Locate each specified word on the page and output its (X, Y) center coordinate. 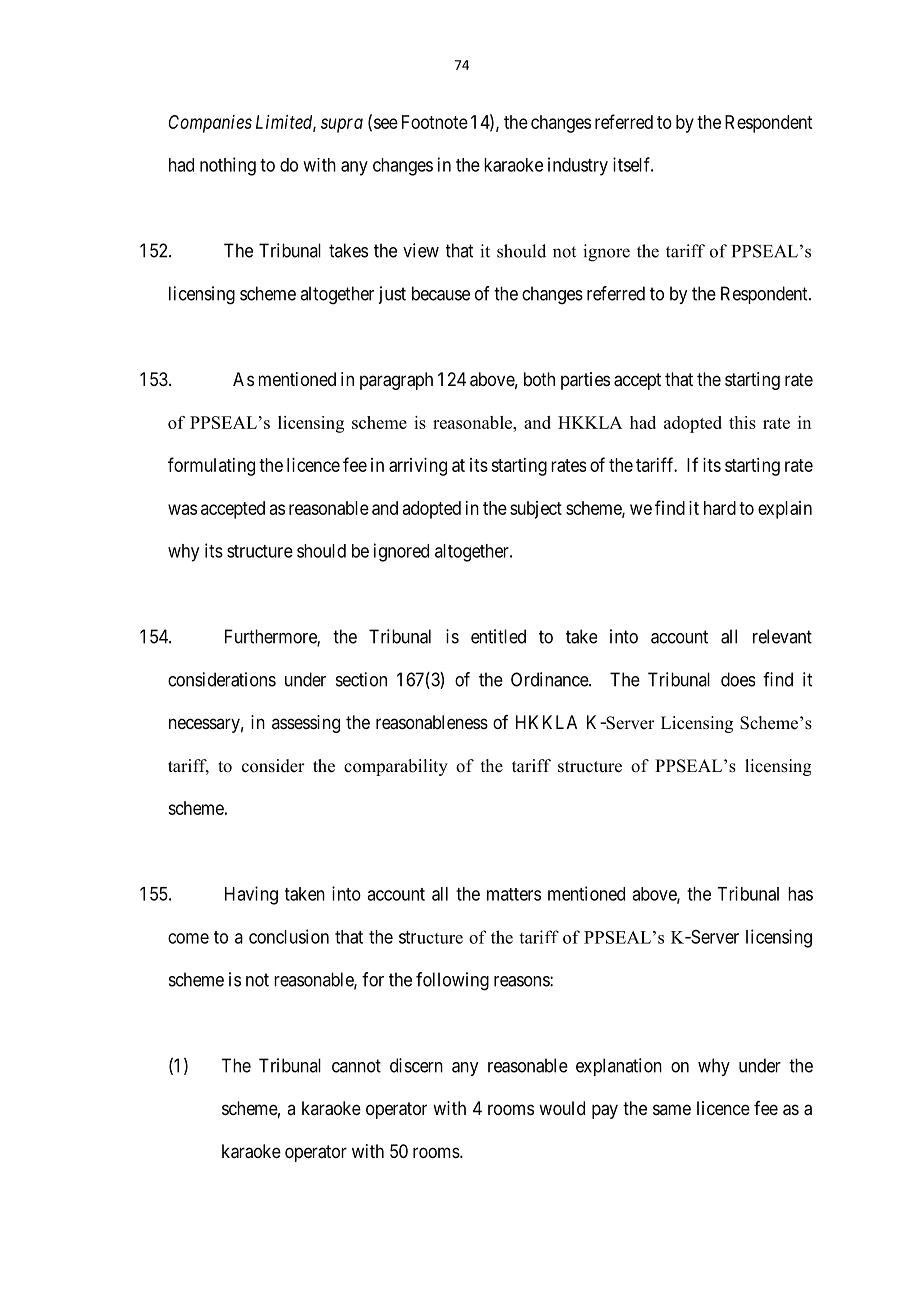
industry (578, 166)
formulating (211, 466)
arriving (418, 467)
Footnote (435, 122)
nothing (228, 166)
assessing (306, 724)
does (738, 679)
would (562, 1108)
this (742, 422)
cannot (356, 1066)
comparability (396, 767)
